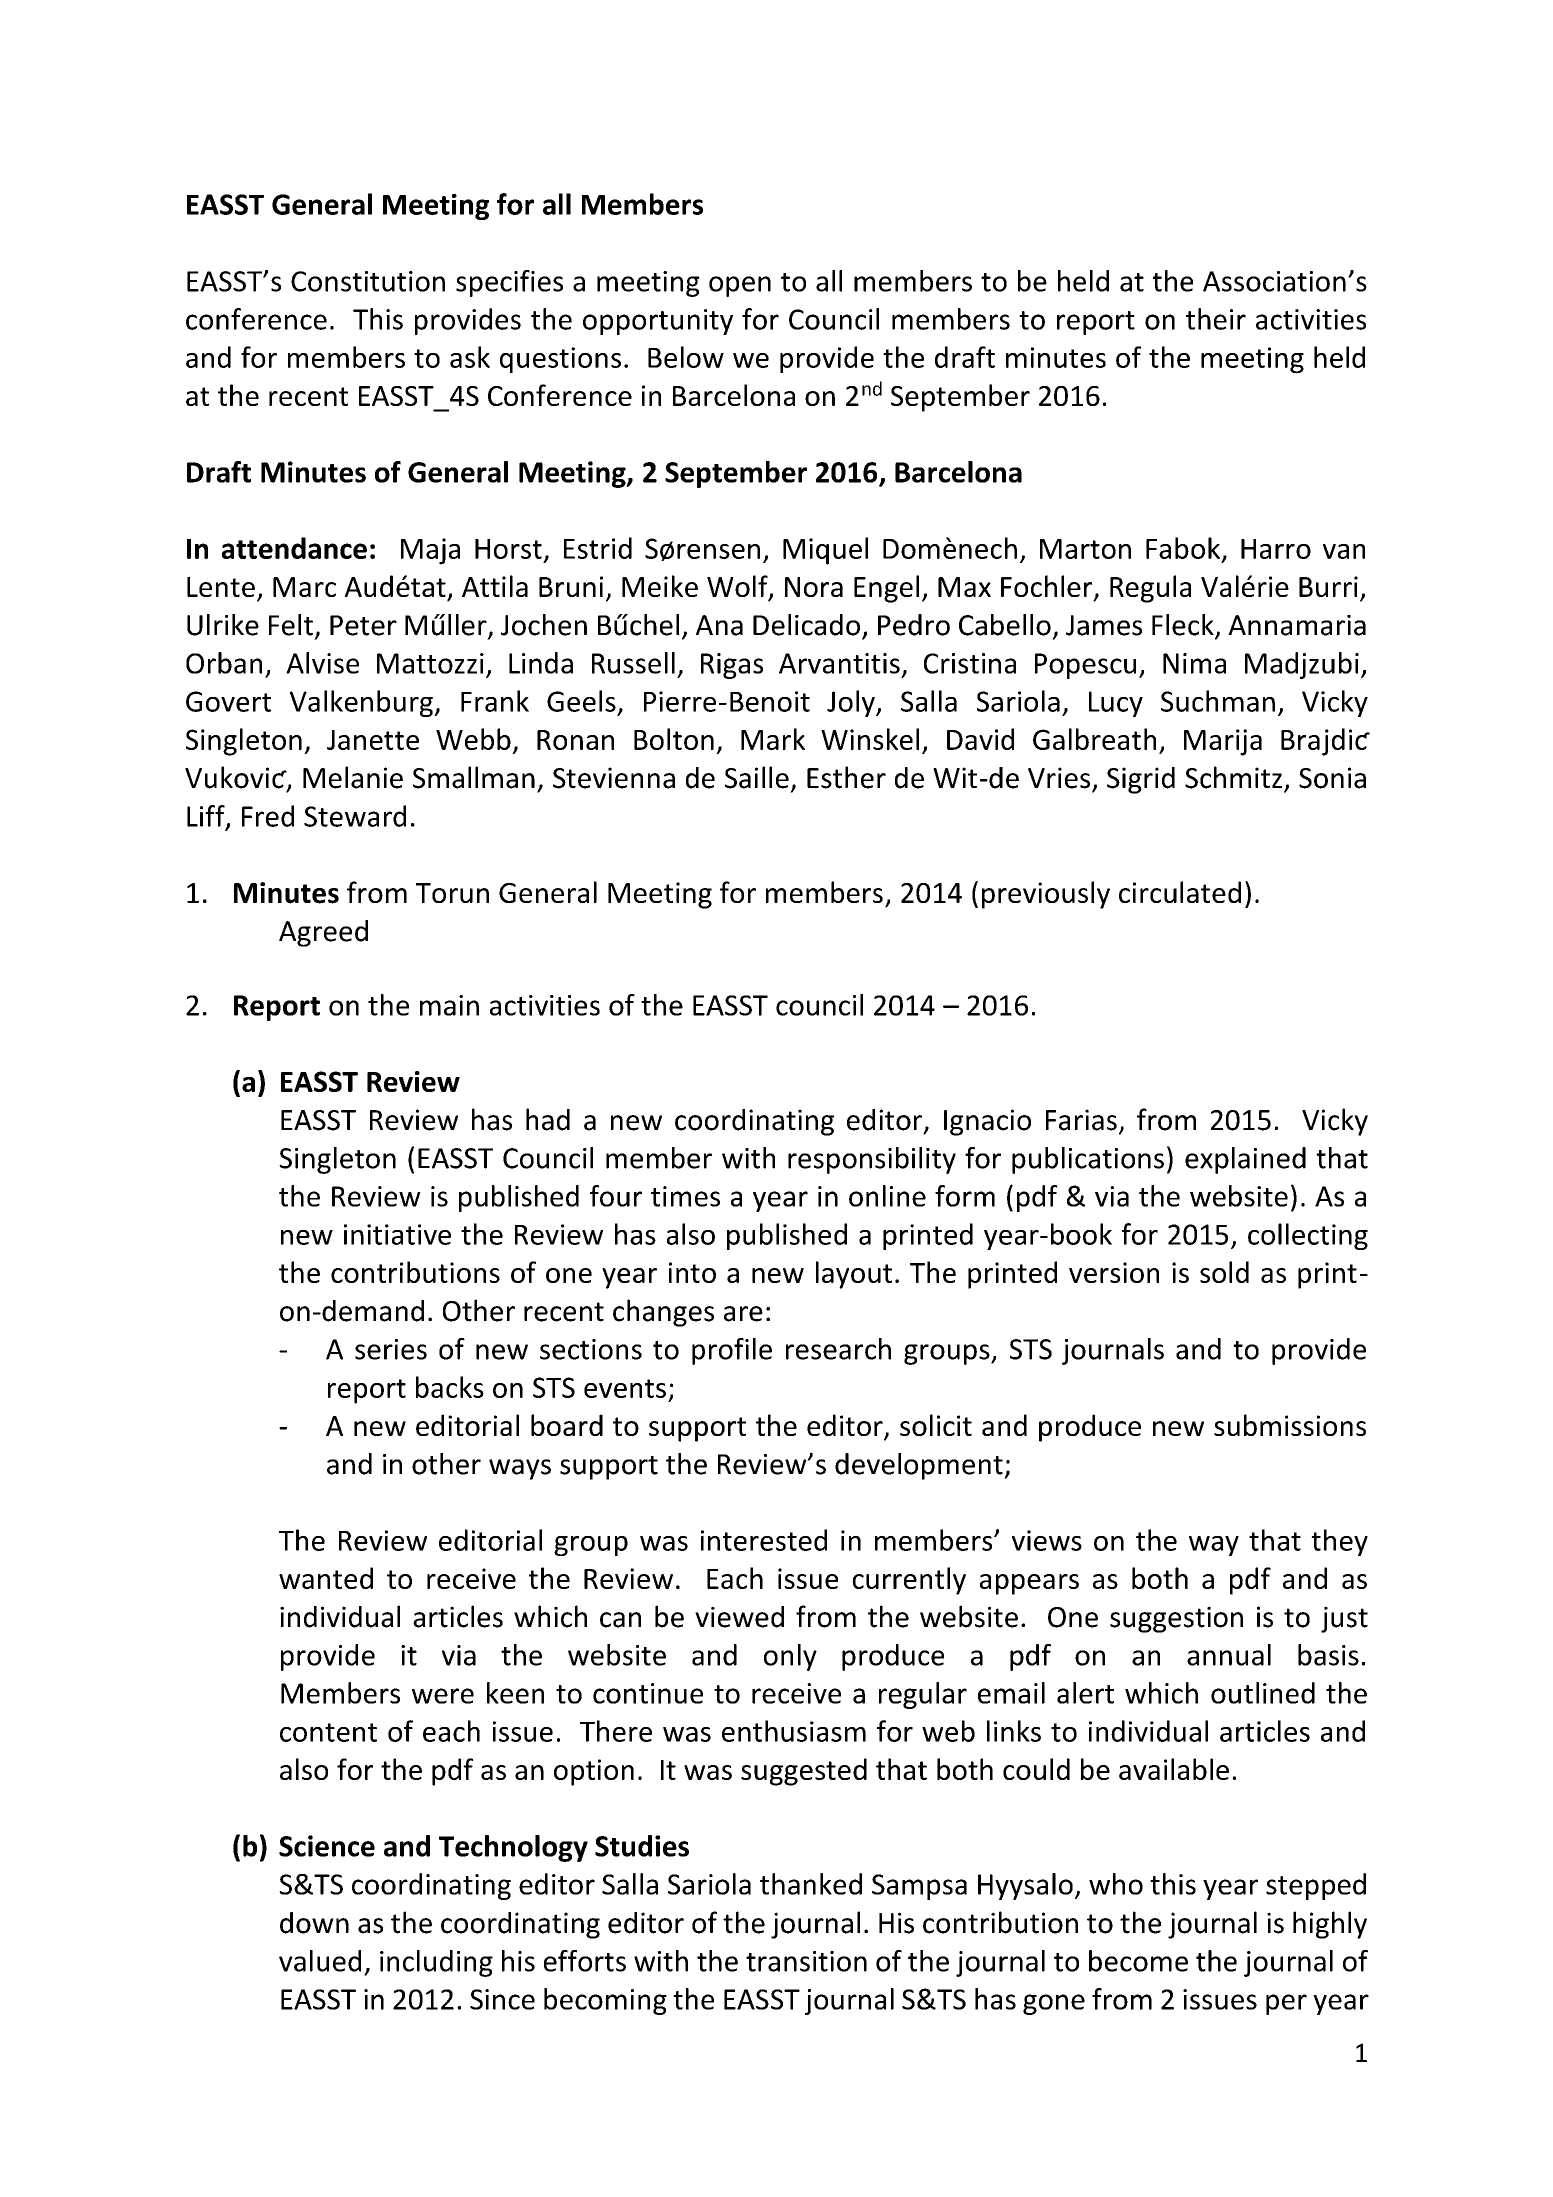 The width and height of the screenshot is (1553, 2197). Describe the element at coordinates (1216, 319) in the screenshot. I see `their` at that location.
